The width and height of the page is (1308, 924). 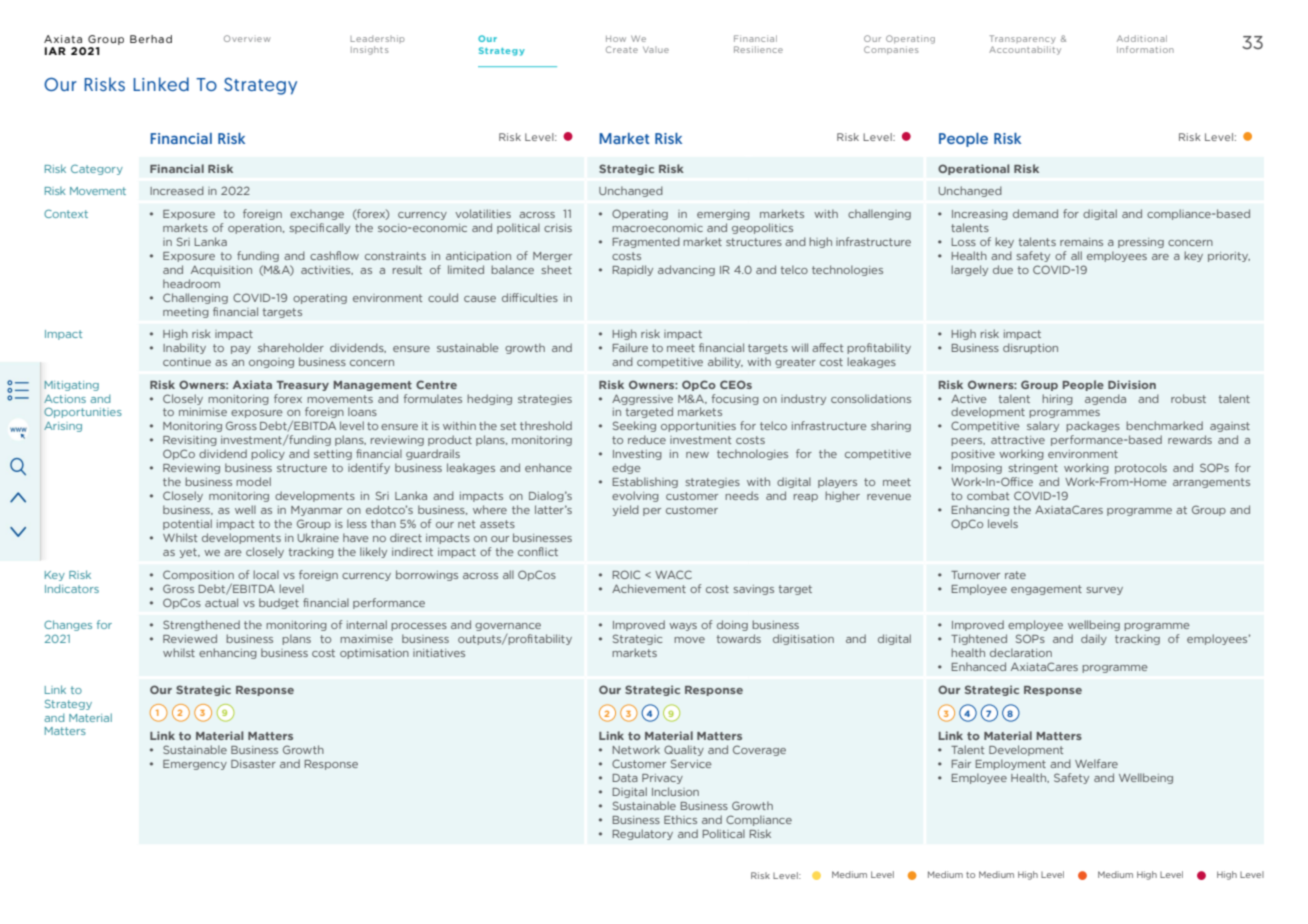 What do you see at coordinates (647, 439) in the page?
I see `reduce` at bounding box center [647, 439].
